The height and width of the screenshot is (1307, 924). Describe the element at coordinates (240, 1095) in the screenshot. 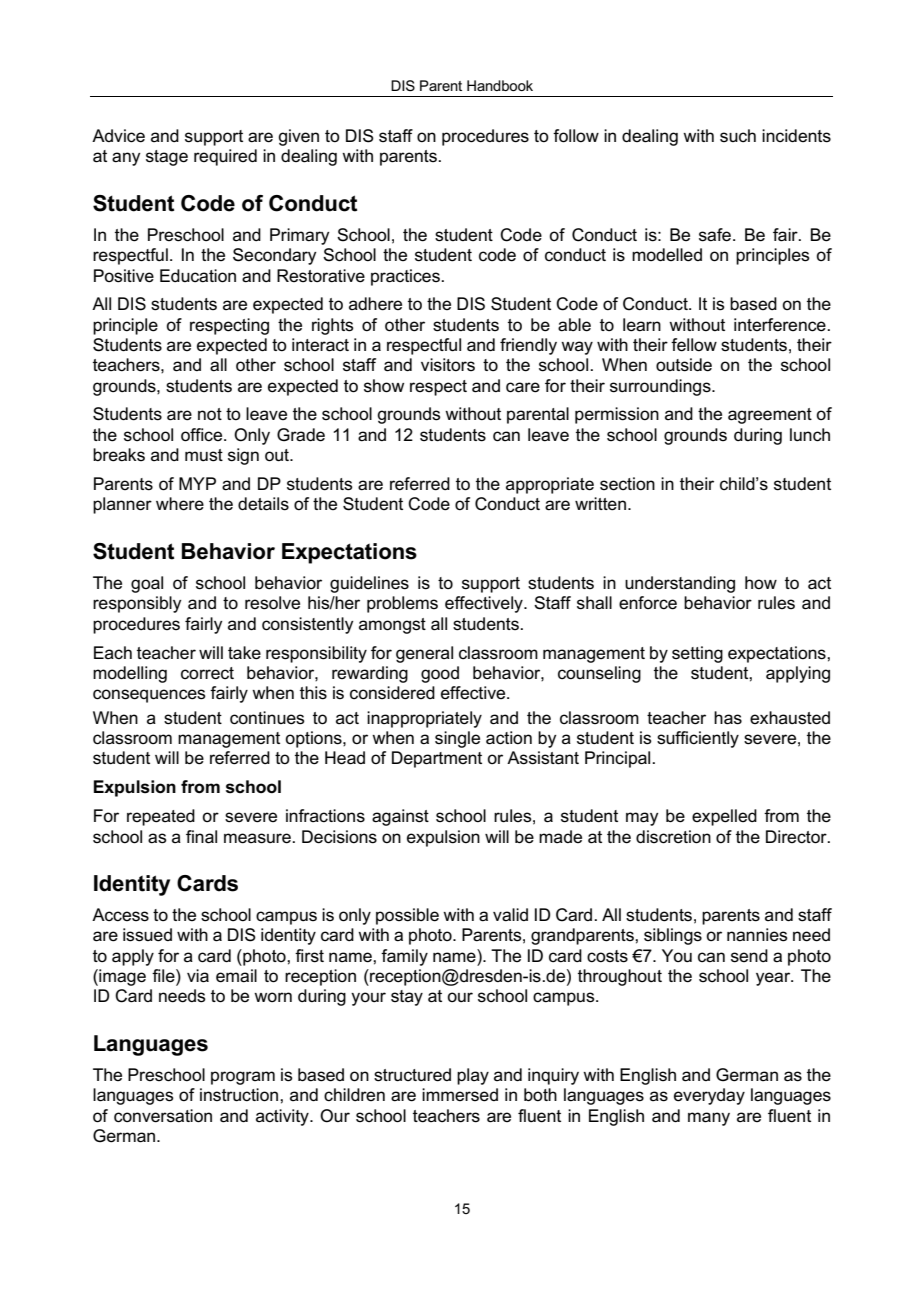

I see `instruction` at that location.
